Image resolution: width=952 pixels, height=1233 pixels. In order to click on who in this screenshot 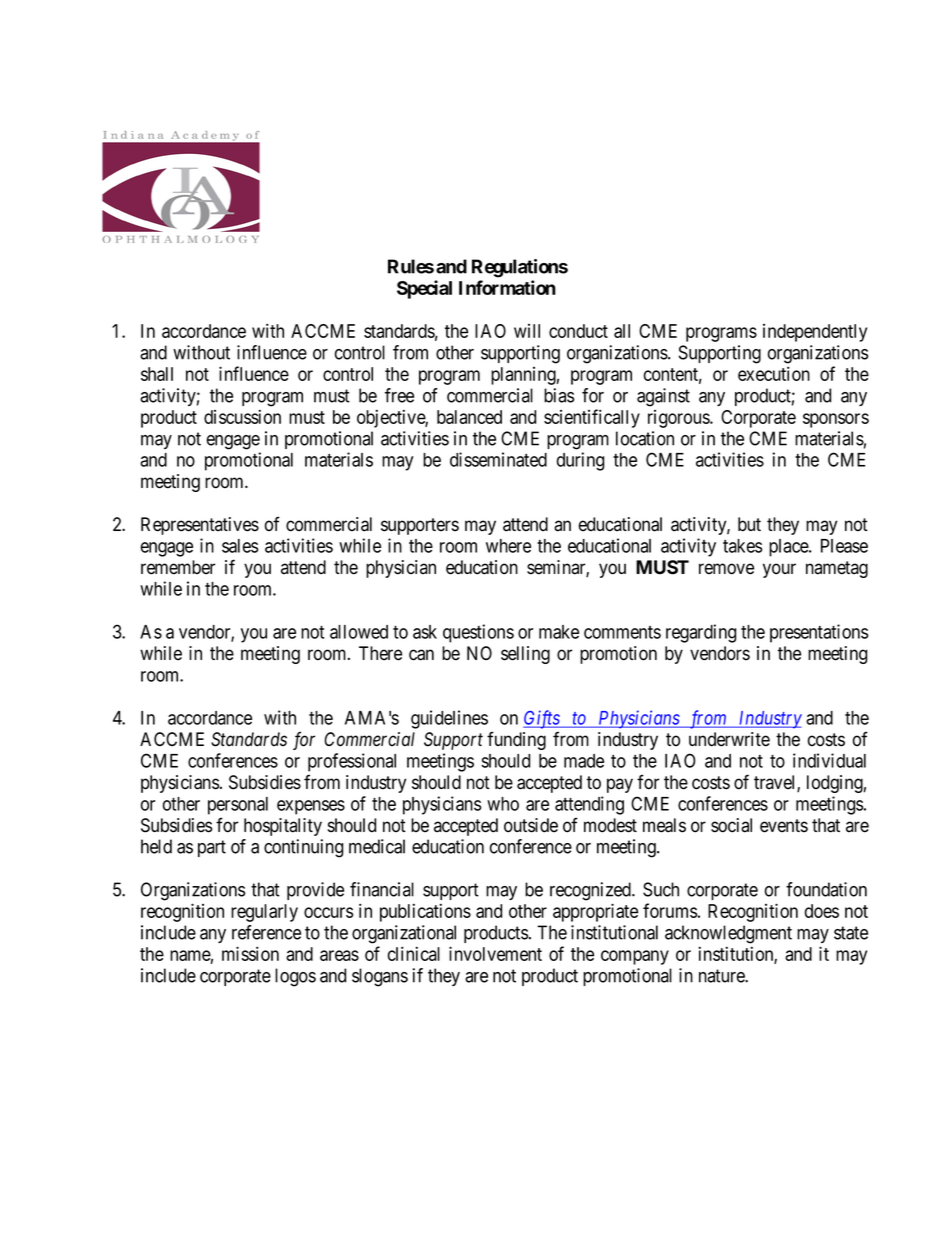, I will do `click(503, 804)`.
